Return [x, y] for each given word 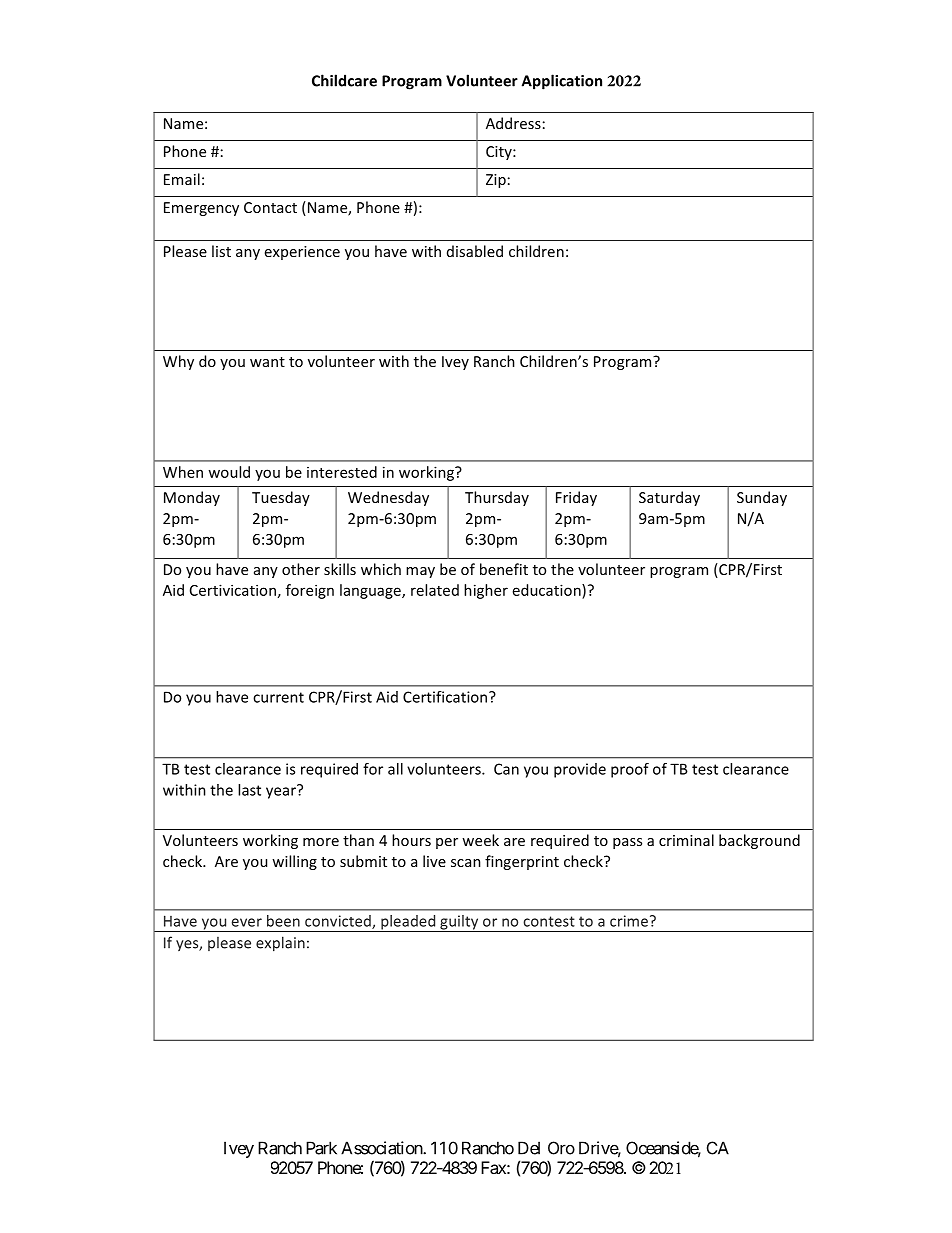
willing [294, 862]
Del [529, 1148]
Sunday [762, 498]
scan [466, 863]
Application [562, 82]
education [548, 590]
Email [182, 179]
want [267, 362]
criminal [686, 840]
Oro [561, 1148]
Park [321, 1148]
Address [513, 123]
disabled [475, 251]
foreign [310, 591]
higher [486, 591]
